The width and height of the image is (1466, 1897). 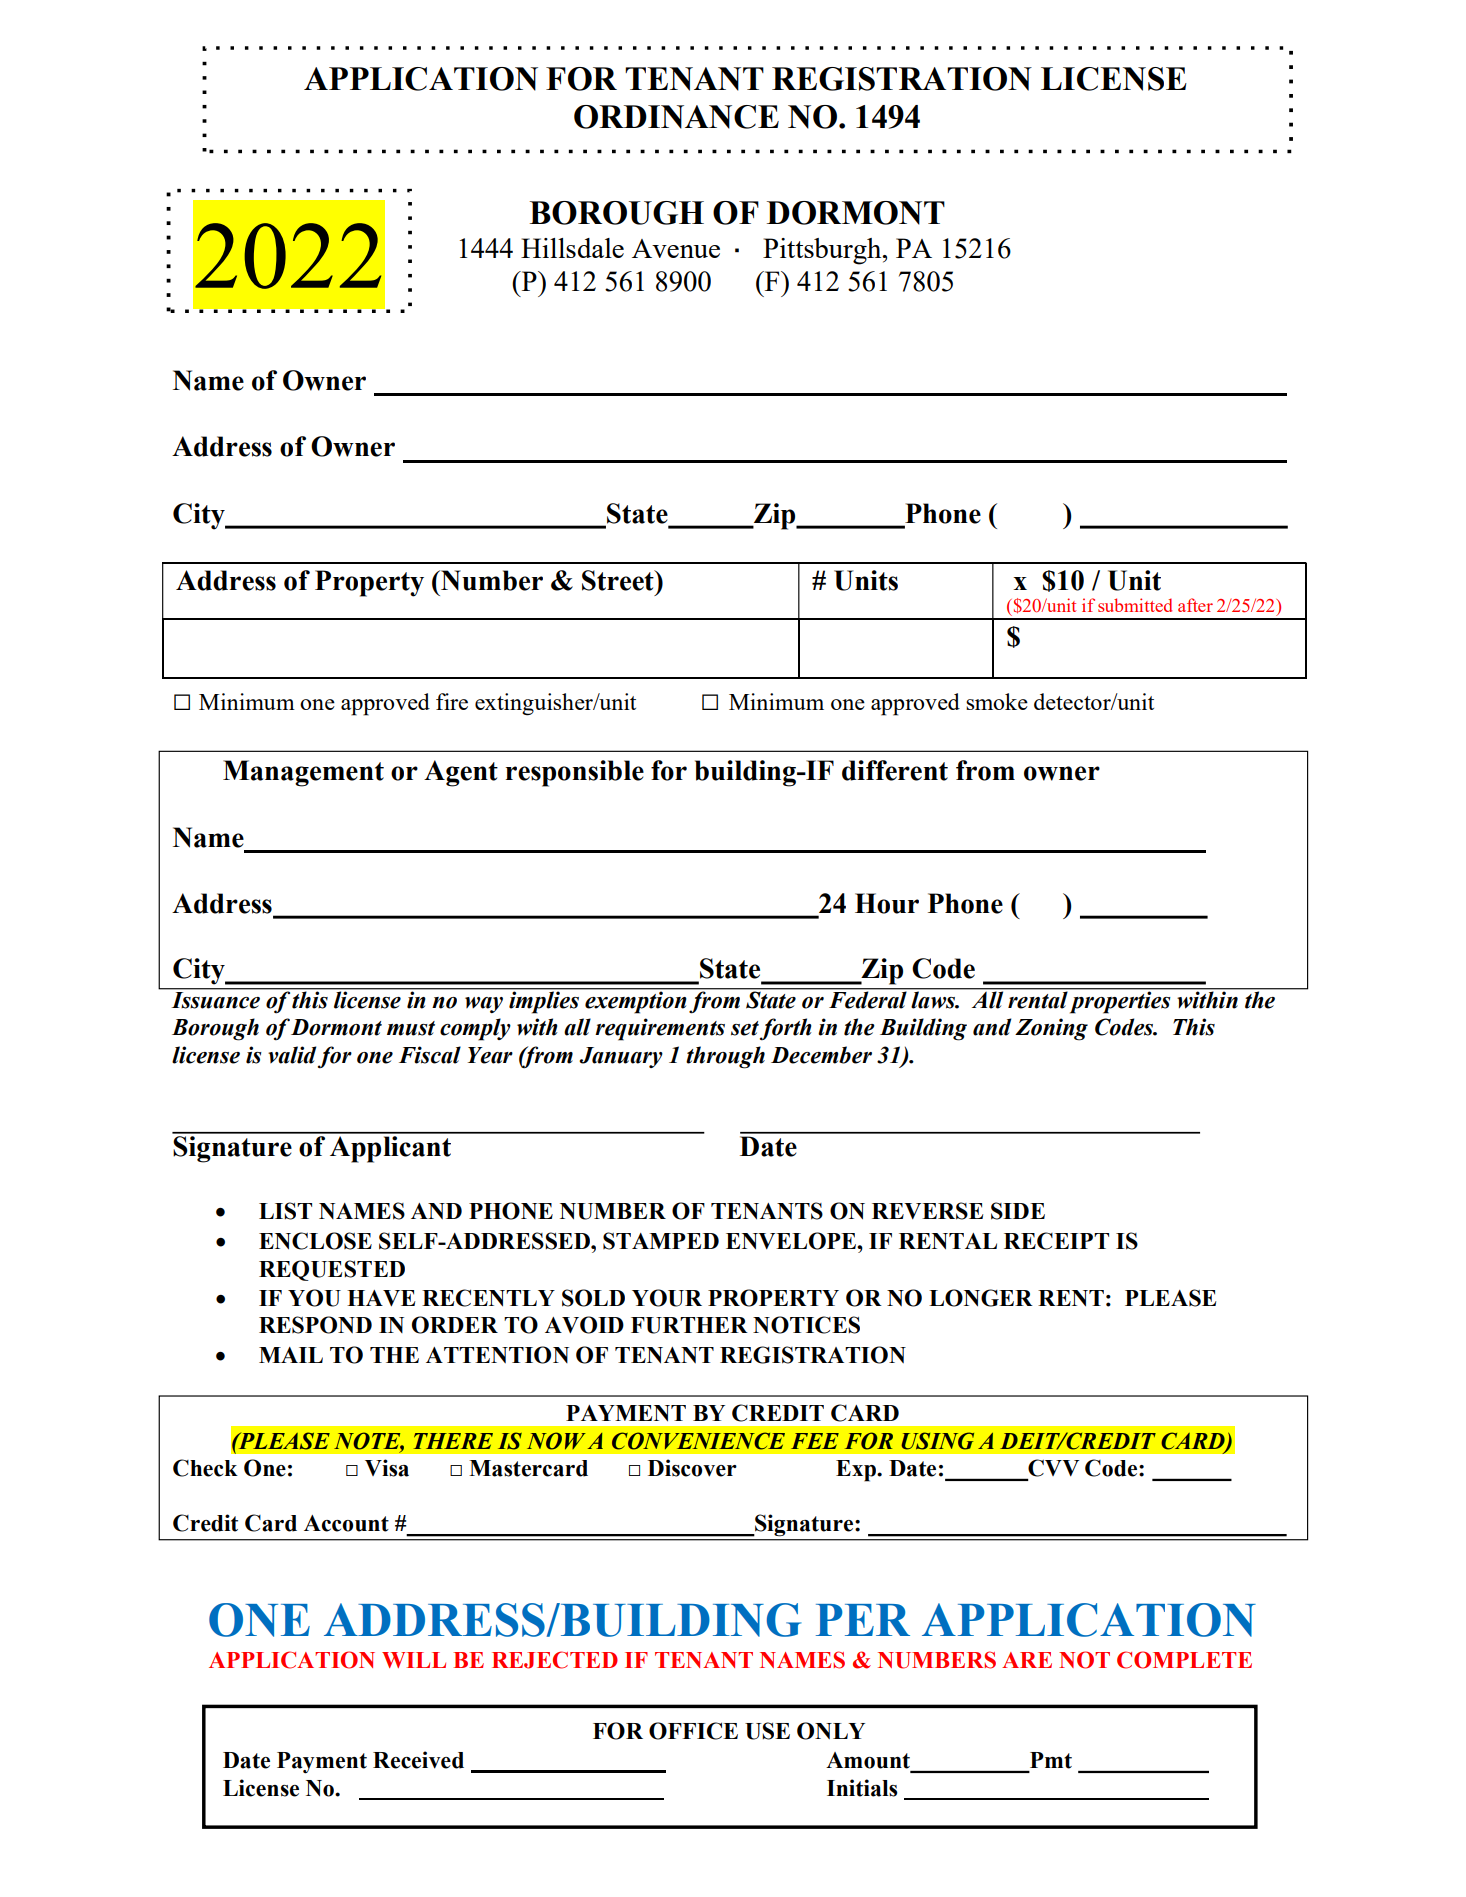 What do you see at coordinates (997, 701) in the image?
I see `smoke` at bounding box center [997, 701].
